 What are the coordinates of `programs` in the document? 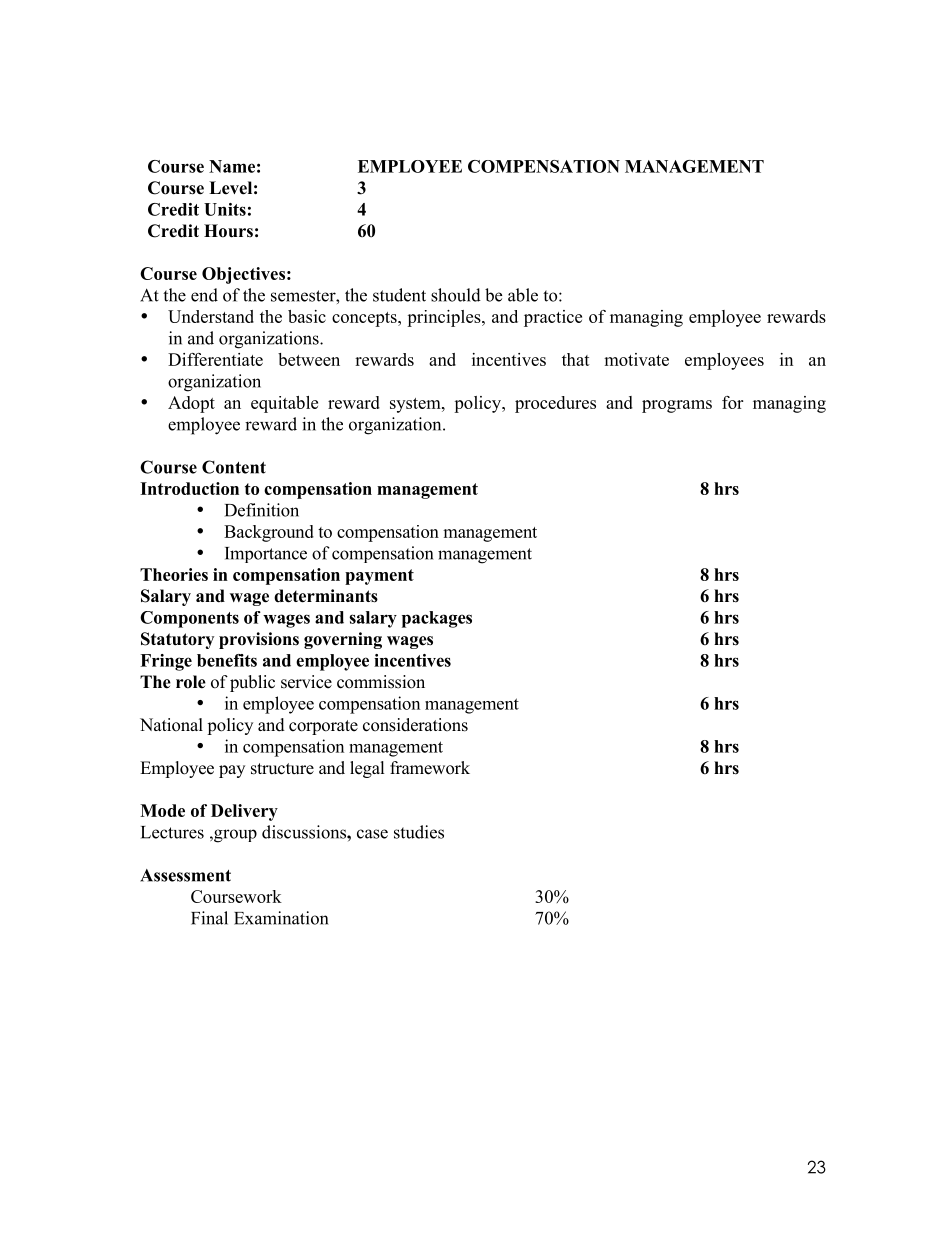 It's located at (677, 406).
